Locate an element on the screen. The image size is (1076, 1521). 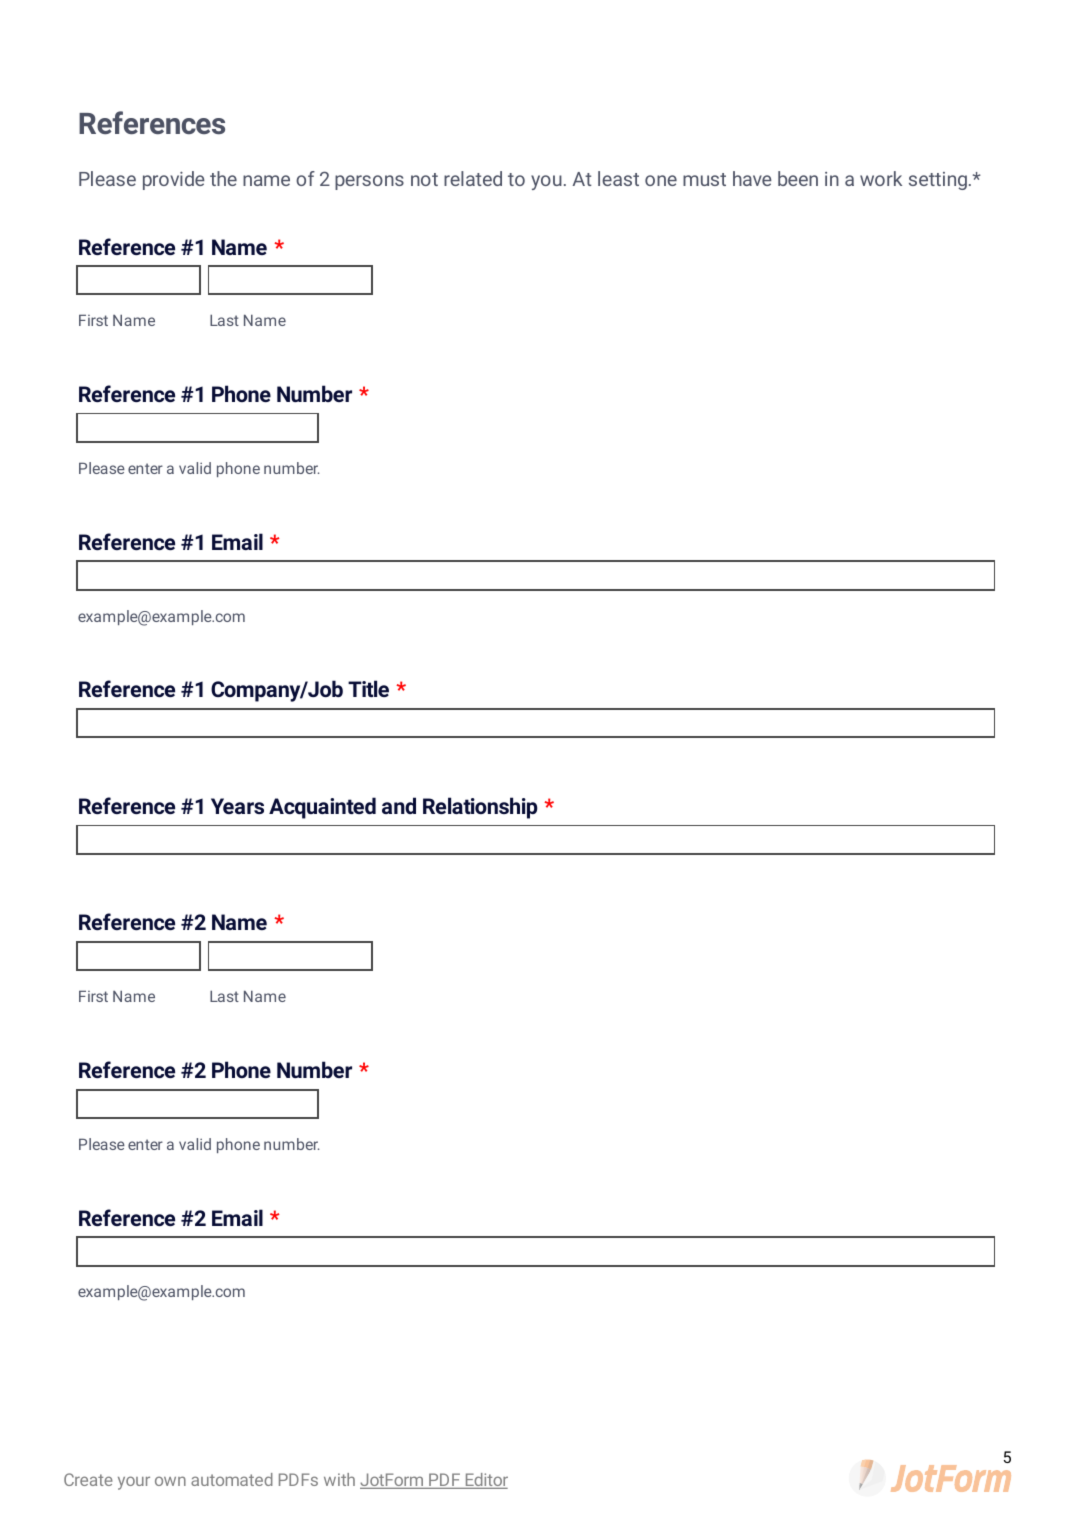
Relationship is located at coordinates (480, 808).
